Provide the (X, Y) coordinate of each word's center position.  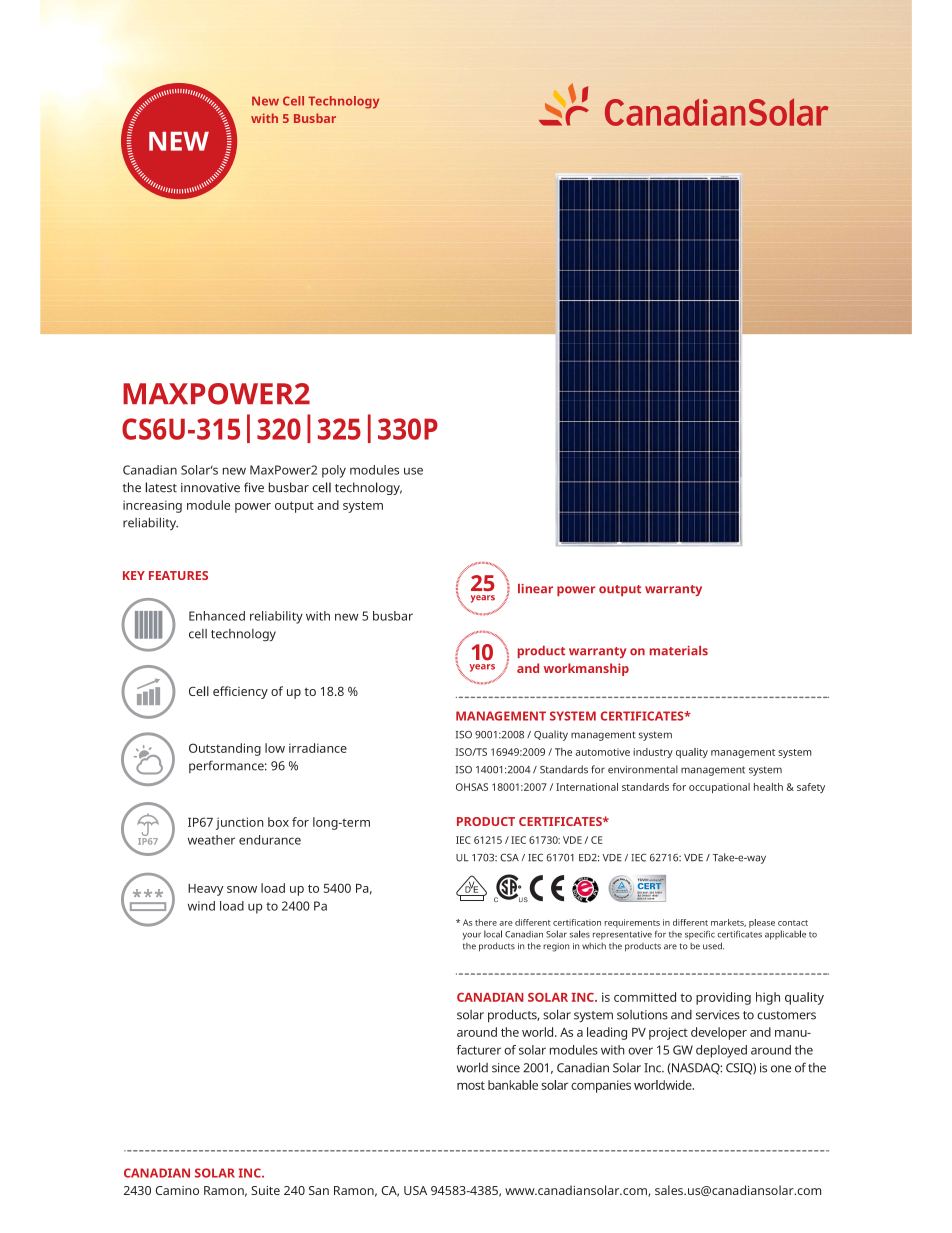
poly (334, 471)
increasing (152, 506)
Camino (177, 1190)
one (781, 1069)
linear (535, 589)
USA (415, 1190)
